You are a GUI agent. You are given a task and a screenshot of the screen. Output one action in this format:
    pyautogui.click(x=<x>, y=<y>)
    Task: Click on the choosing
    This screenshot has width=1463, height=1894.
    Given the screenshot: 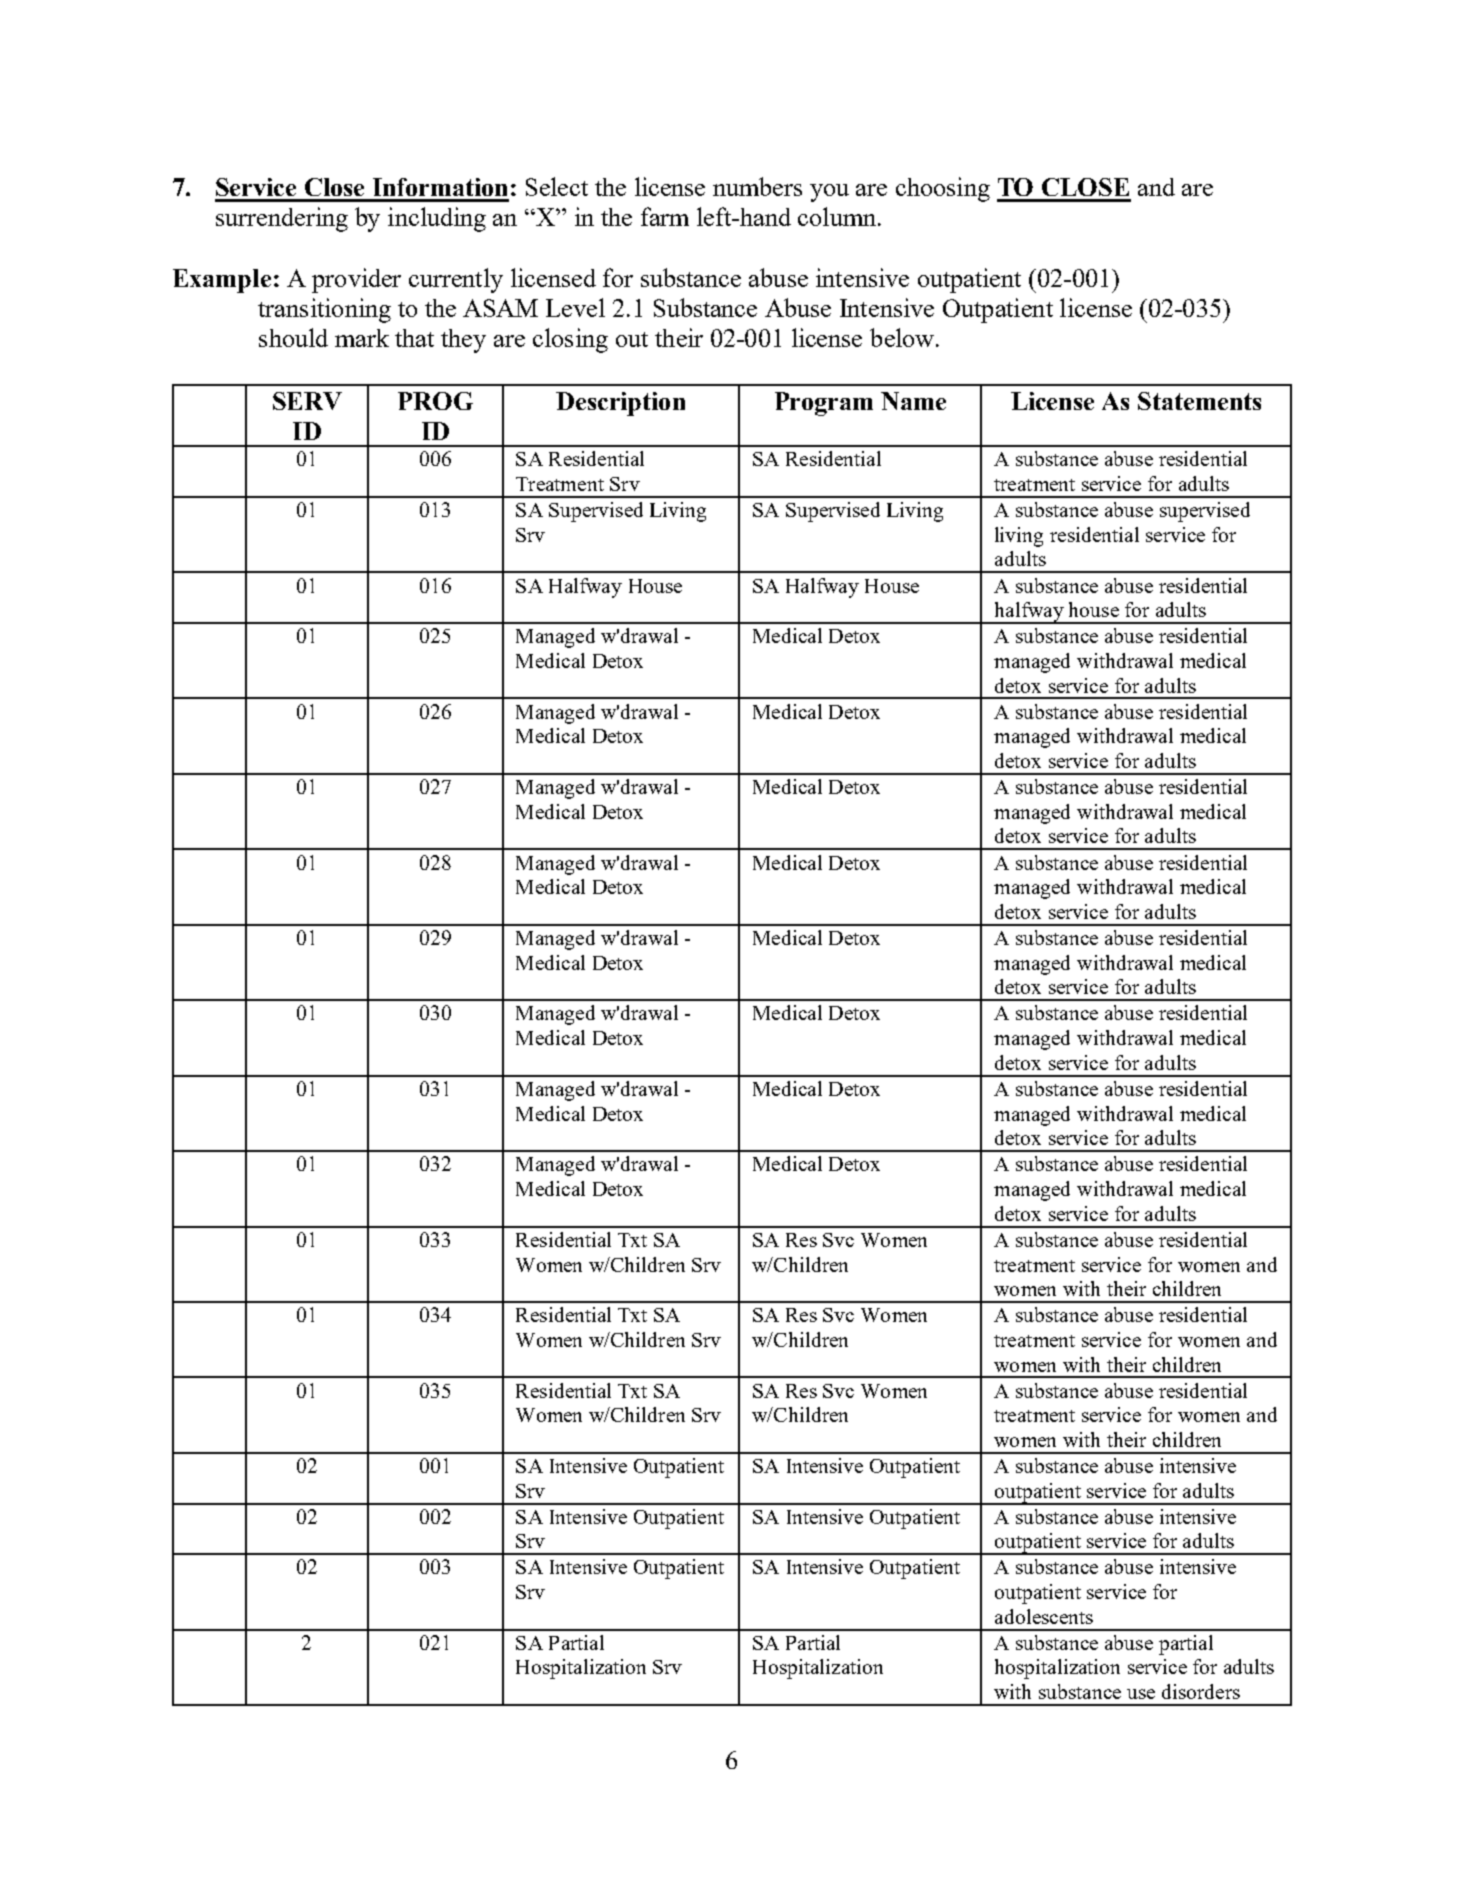 What is the action you would take?
    pyautogui.click(x=943, y=189)
